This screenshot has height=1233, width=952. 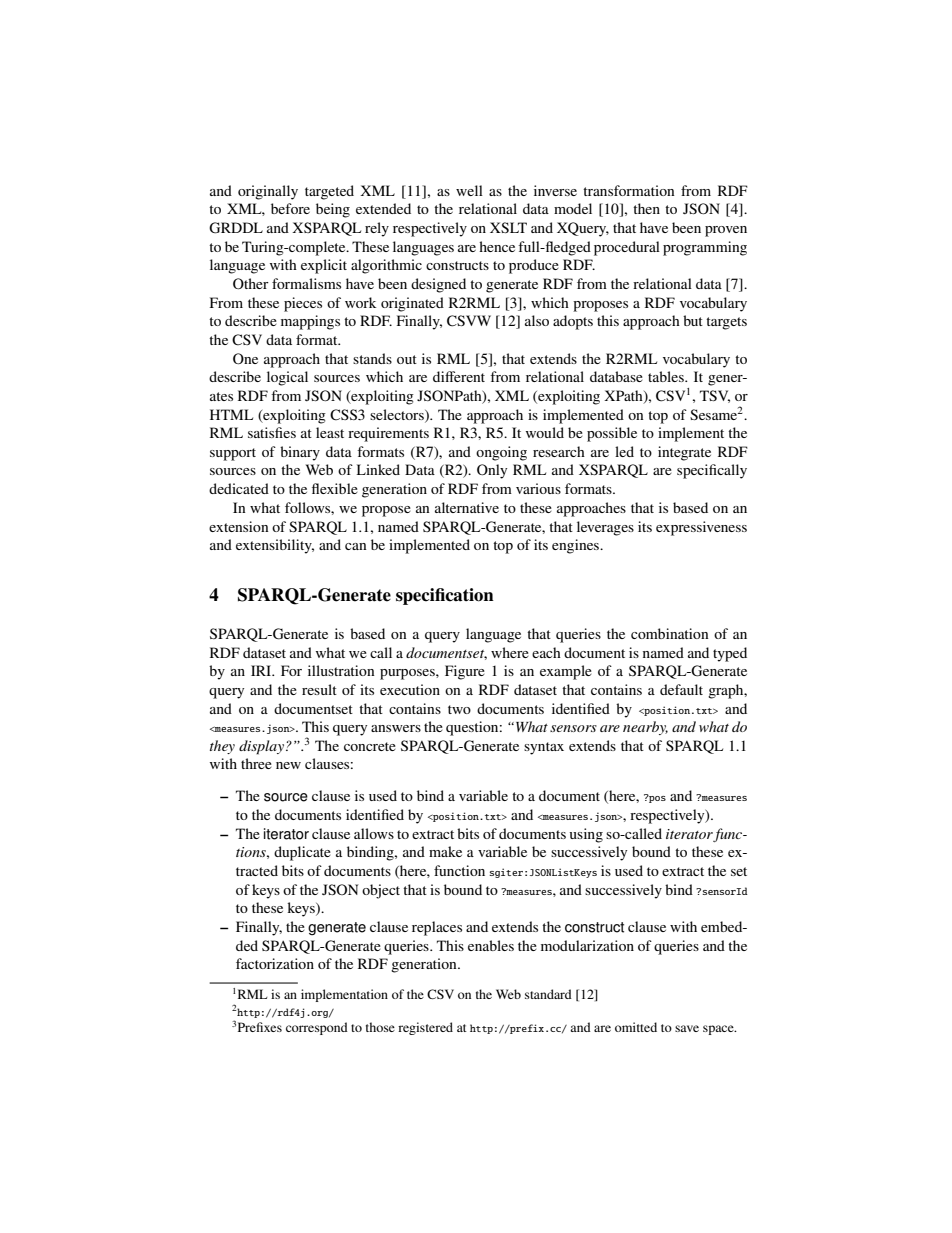 I want to click on then, so click(x=646, y=208).
